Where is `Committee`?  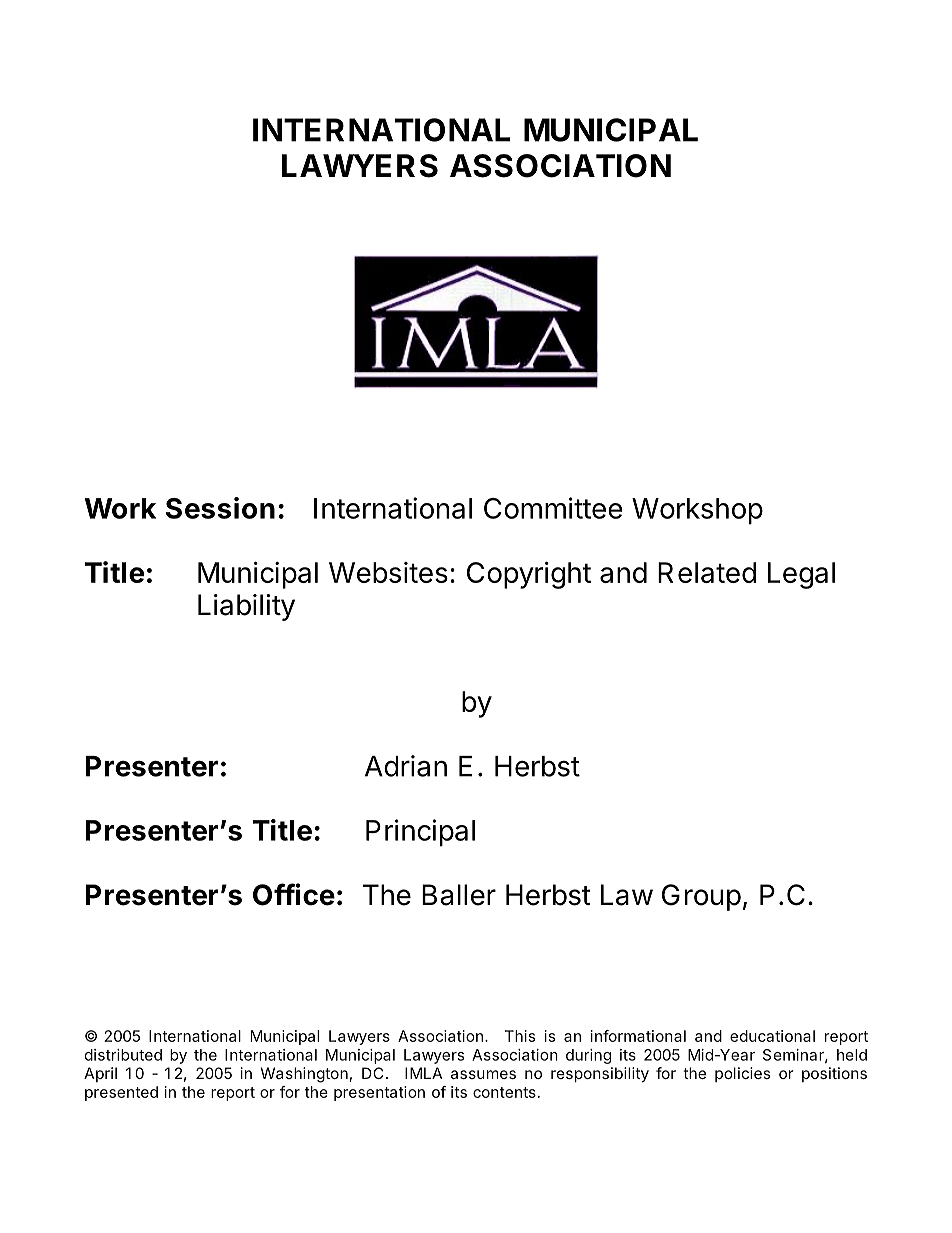 Committee is located at coordinates (553, 508).
